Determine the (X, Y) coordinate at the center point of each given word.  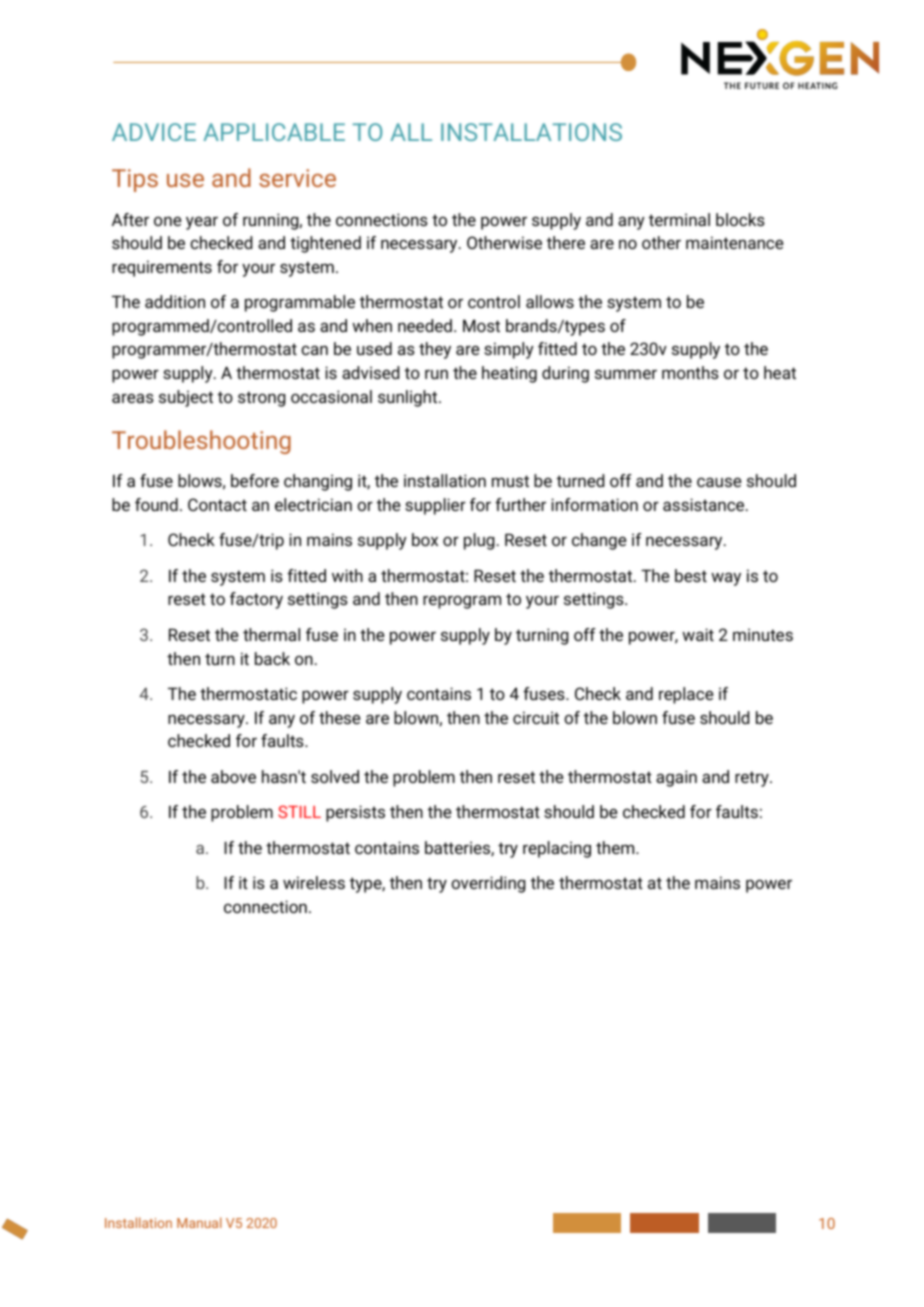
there (566, 242)
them (616, 847)
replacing (557, 849)
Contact (217, 504)
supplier (435, 506)
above (233, 776)
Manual (199, 1222)
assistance (705, 504)
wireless (314, 882)
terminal (679, 219)
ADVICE (154, 132)
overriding (488, 884)
